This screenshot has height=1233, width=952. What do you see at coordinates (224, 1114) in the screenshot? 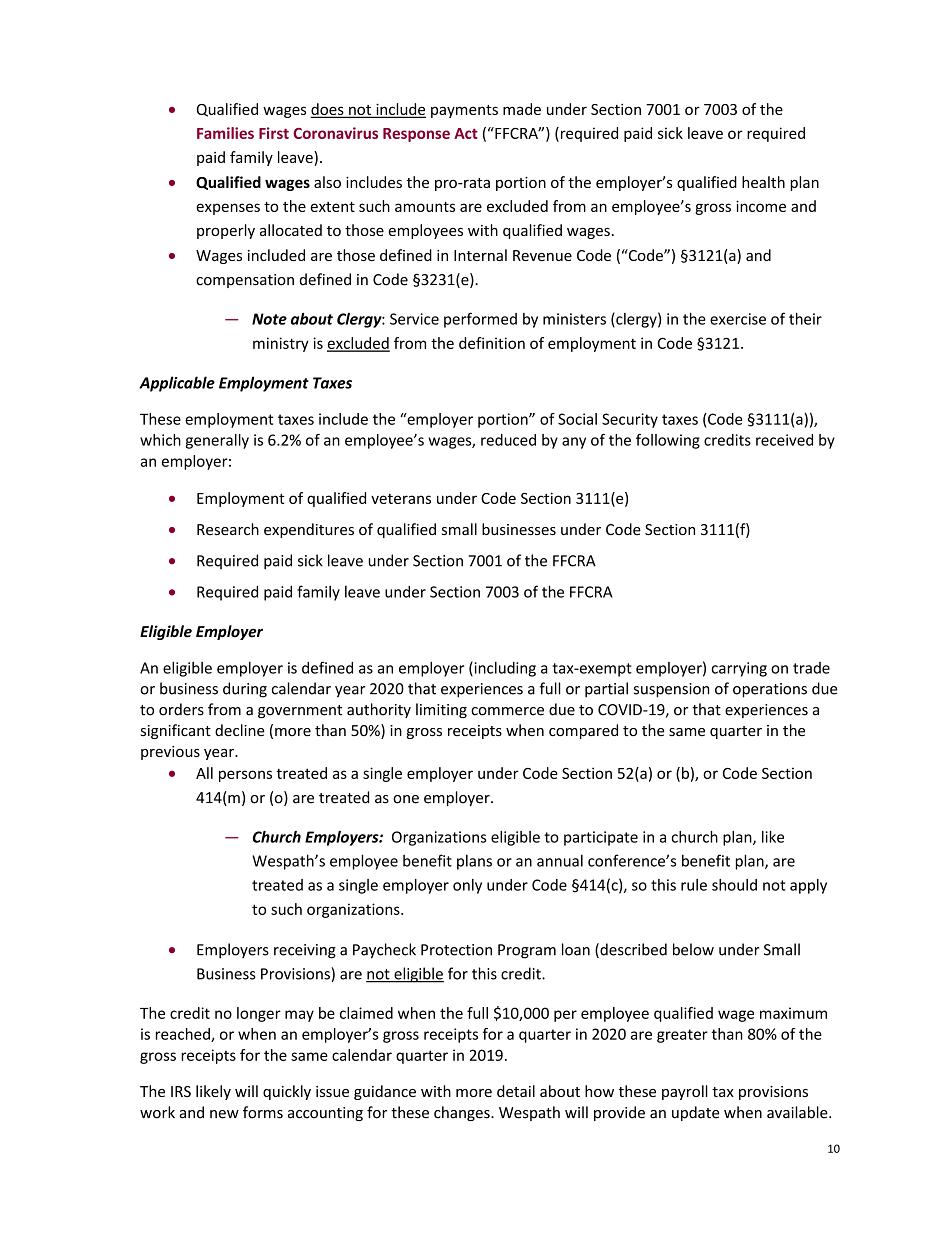
I see `new` at bounding box center [224, 1114].
